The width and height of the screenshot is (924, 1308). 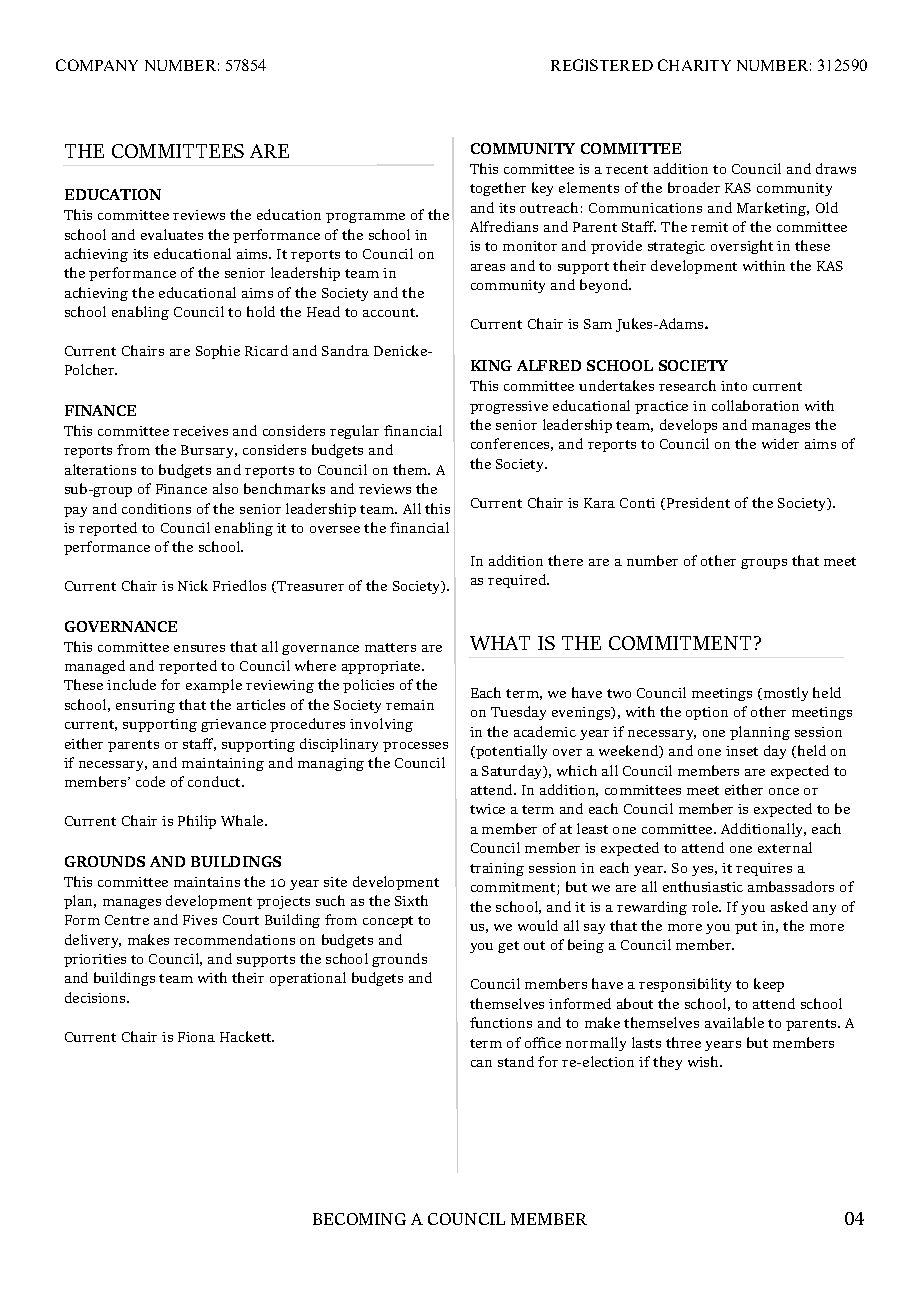 What do you see at coordinates (97, 65) in the screenshot?
I see `COMPANY` at bounding box center [97, 65].
